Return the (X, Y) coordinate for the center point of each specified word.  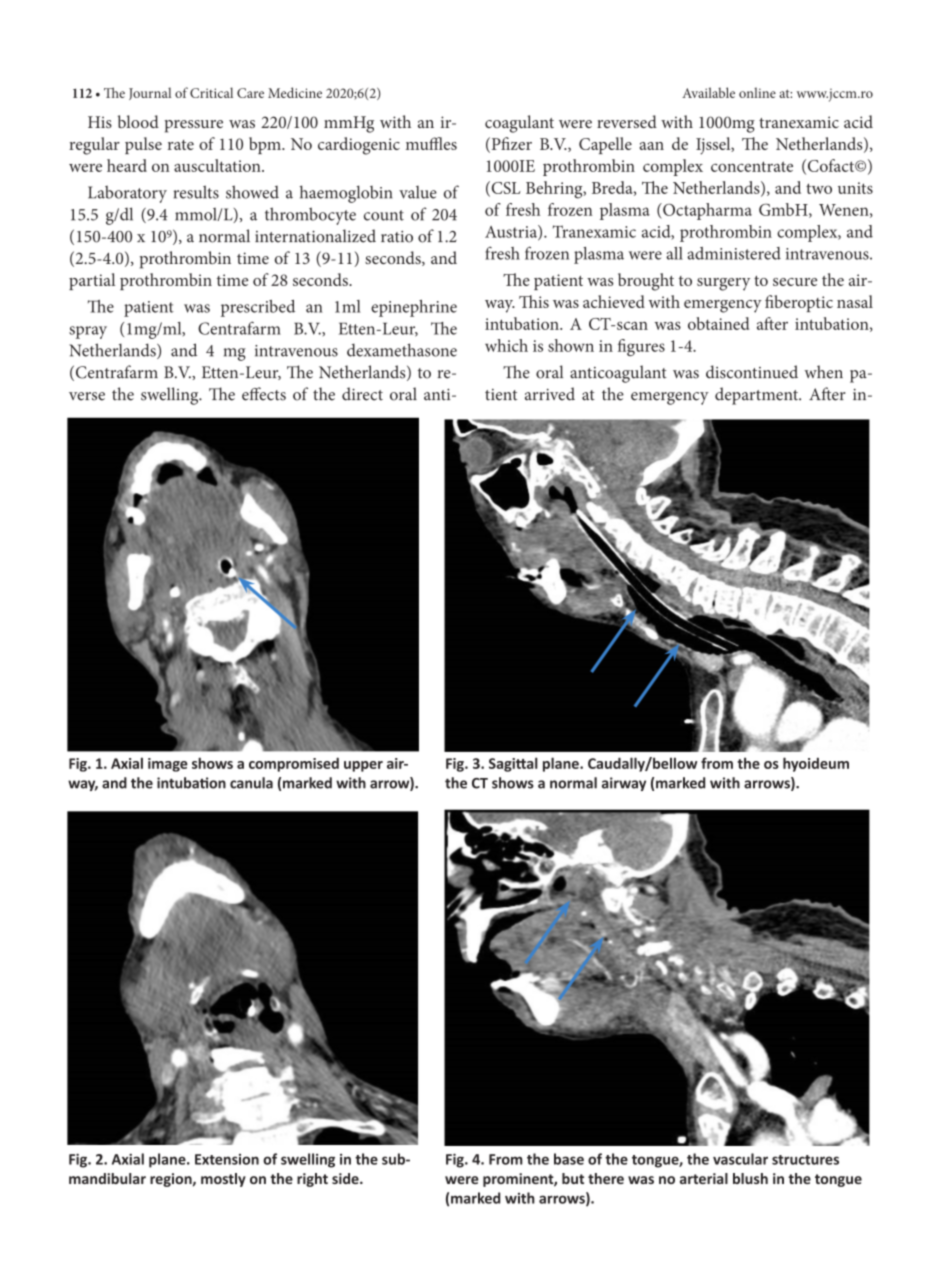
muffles (431, 143)
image (168, 765)
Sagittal (513, 764)
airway (624, 784)
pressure (194, 126)
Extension (227, 1159)
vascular (740, 1159)
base (569, 1159)
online (757, 92)
